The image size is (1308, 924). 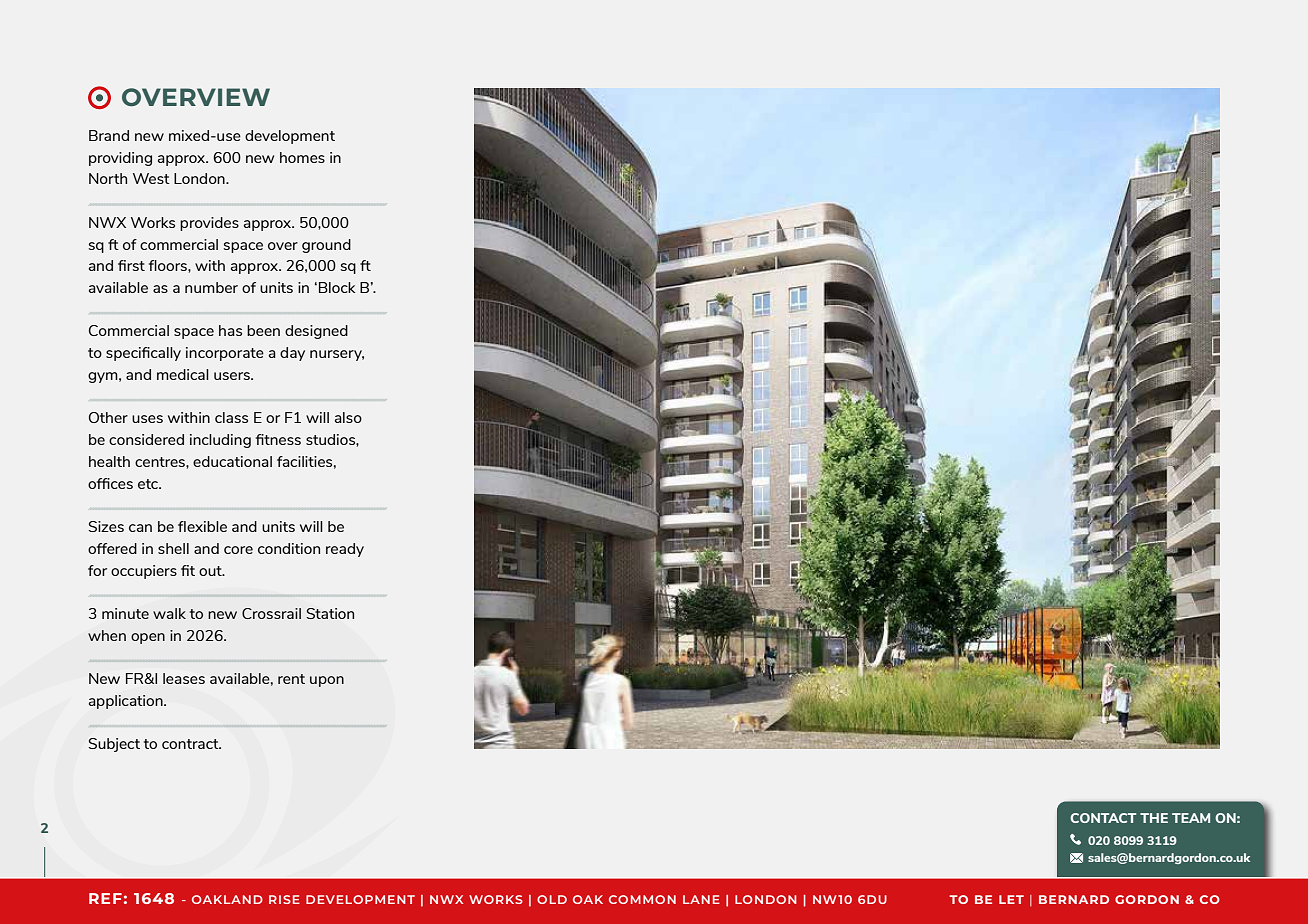 I want to click on Block, so click(x=337, y=287).
